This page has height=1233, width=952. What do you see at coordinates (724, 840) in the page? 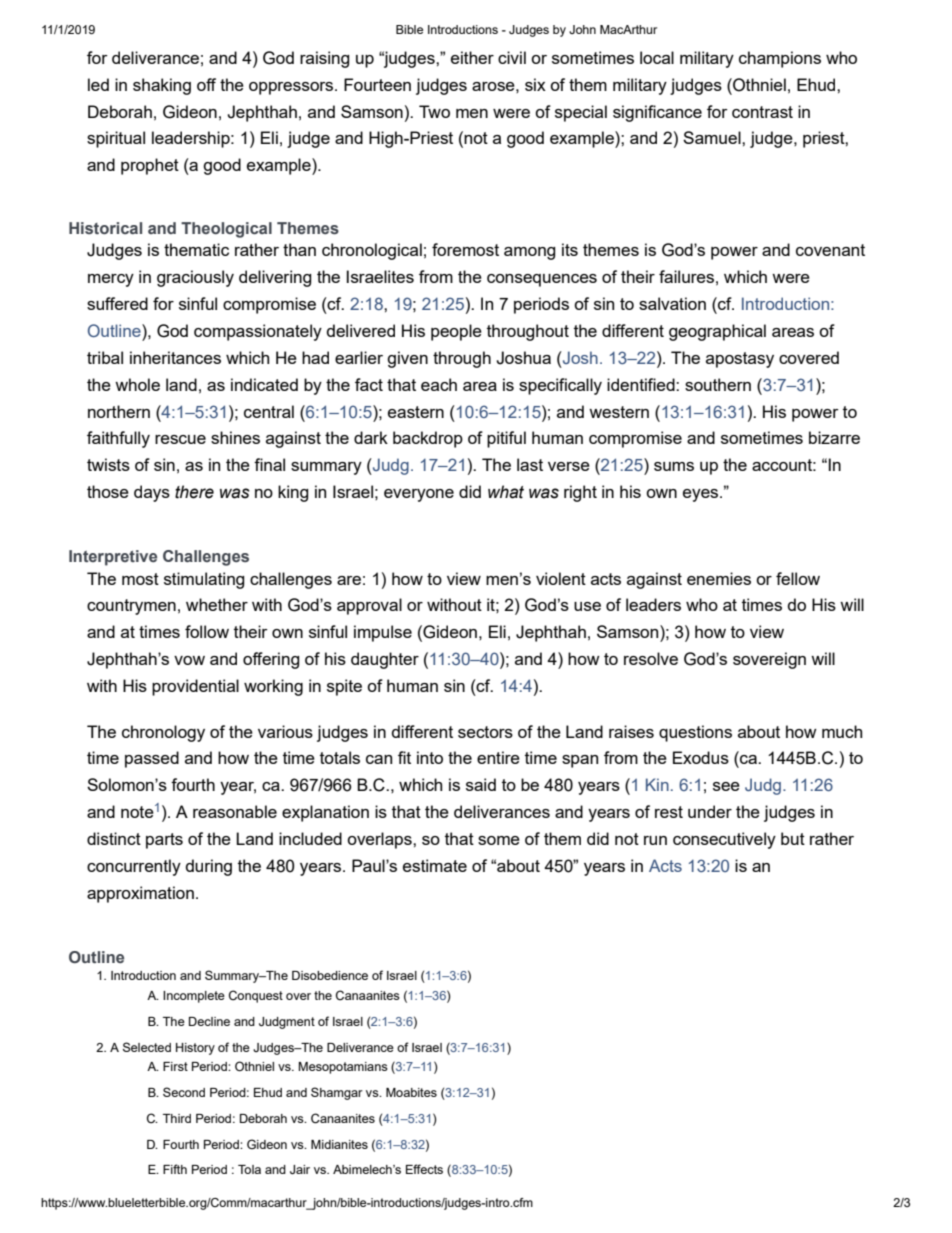
I see `consecutively` at bounding box center [724, 840].
